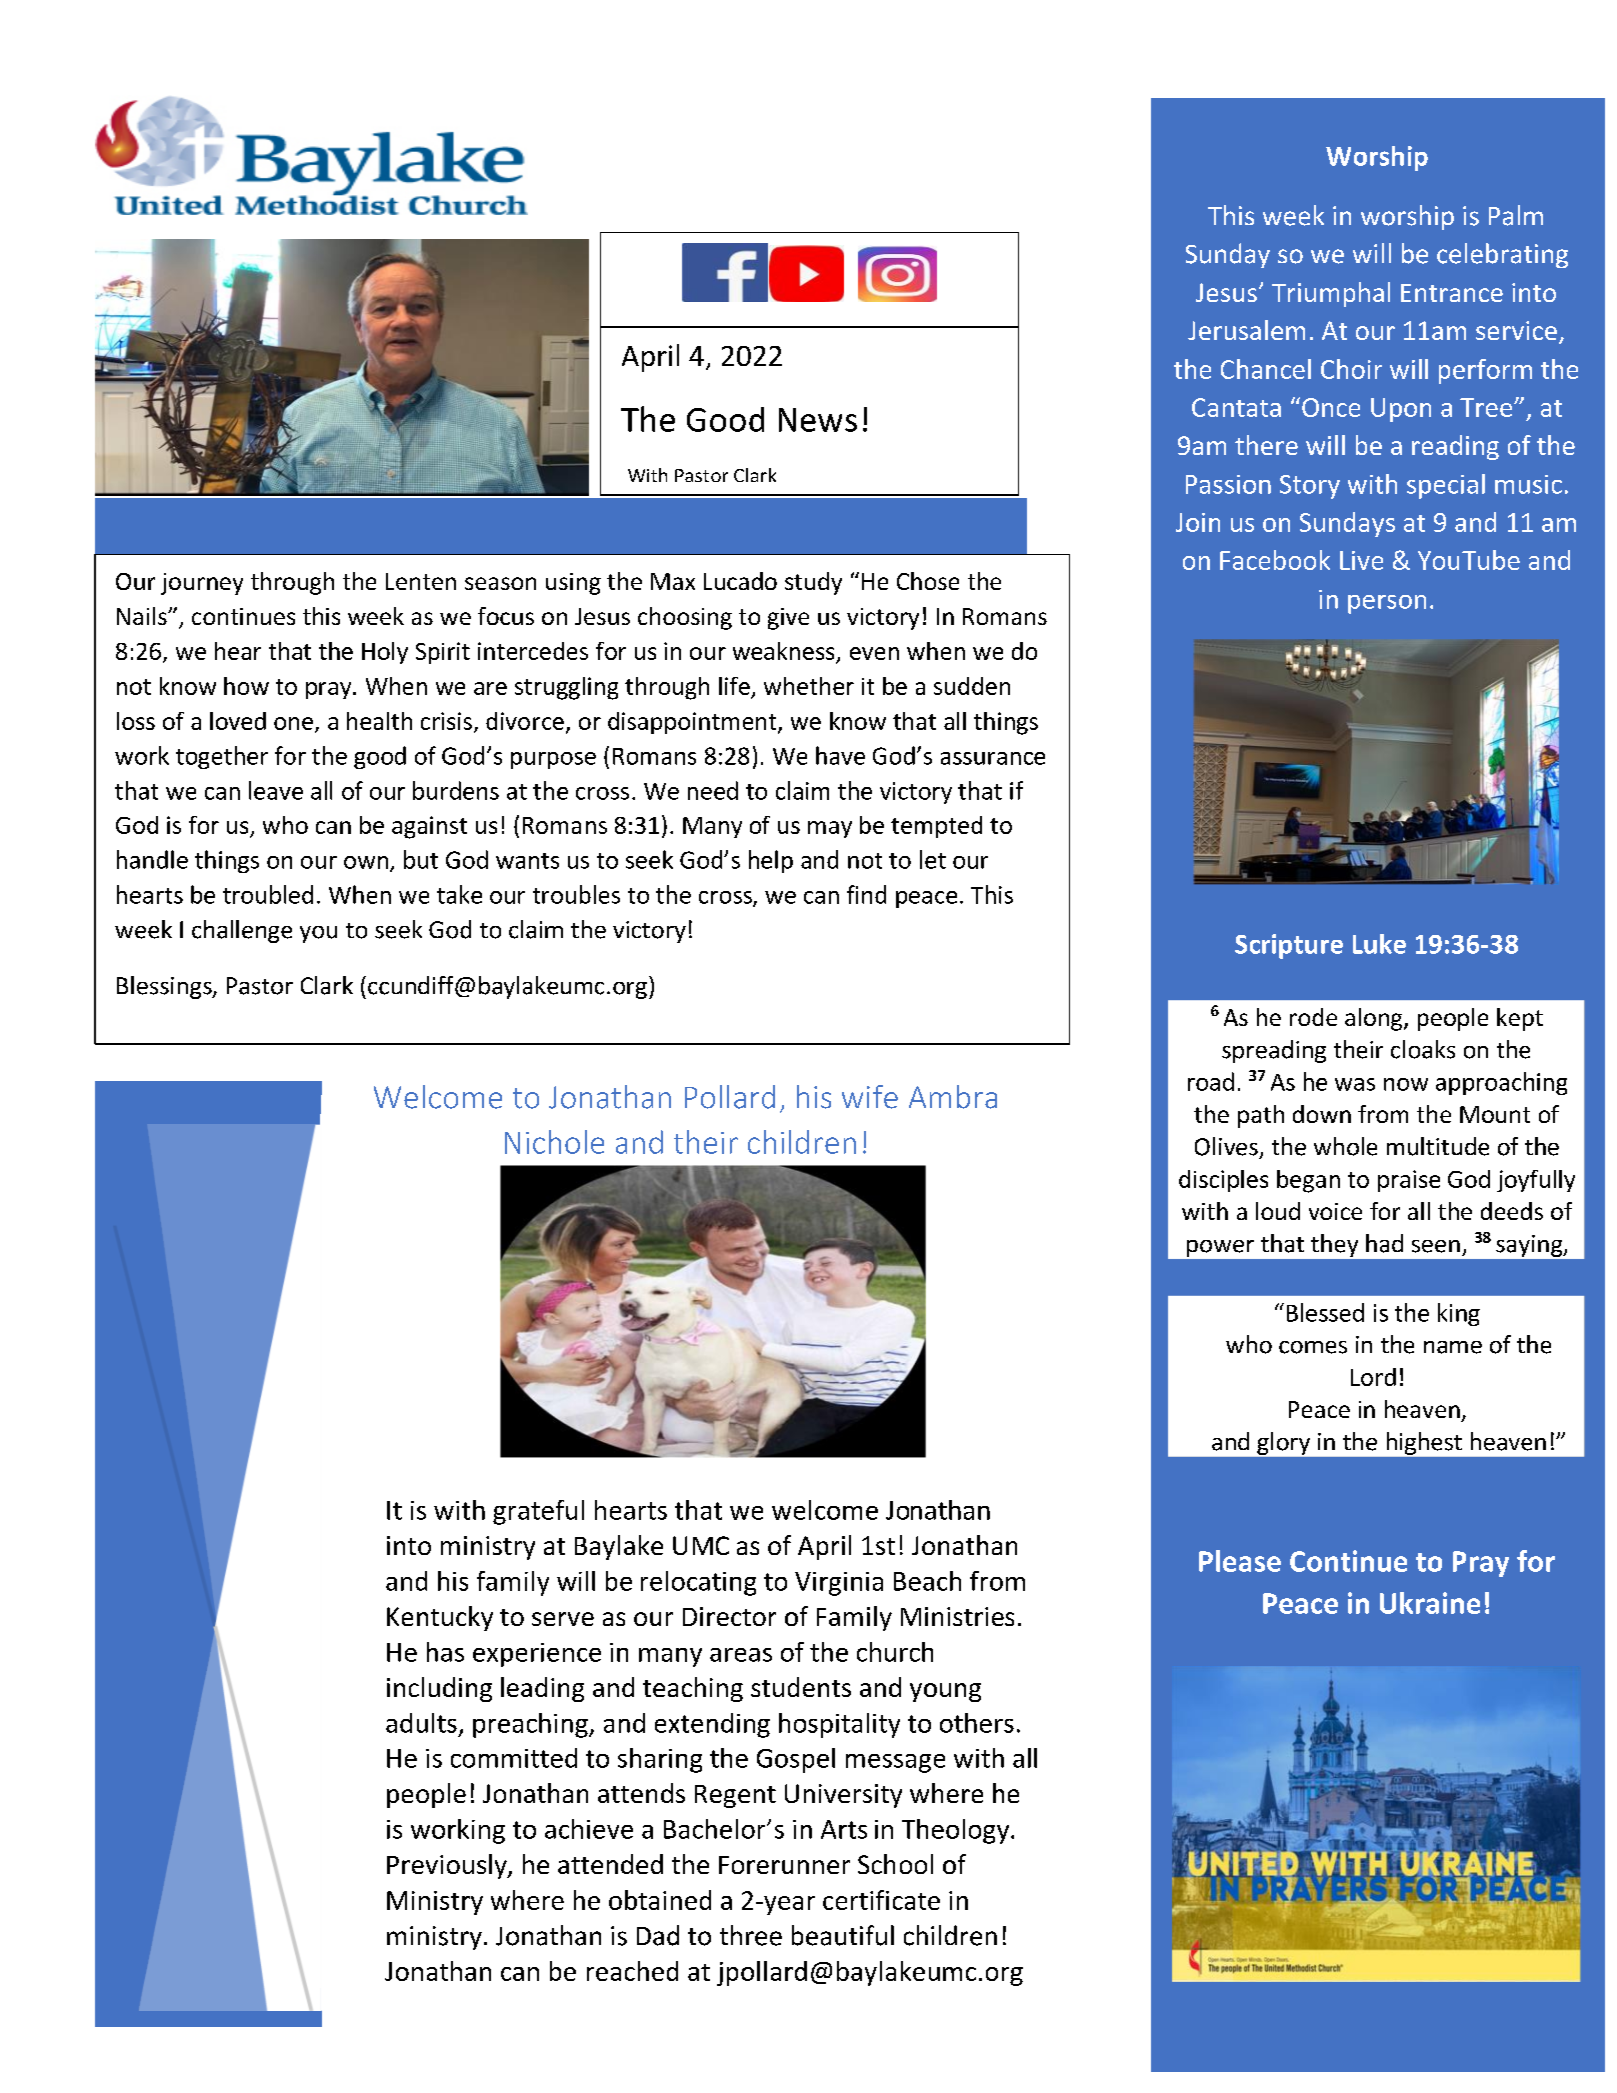 The height and width of the screenshot is (2093, 1617). Describe the element at coordinates (843, 1935) in the screenshot. I see `beautiful` at that location.
